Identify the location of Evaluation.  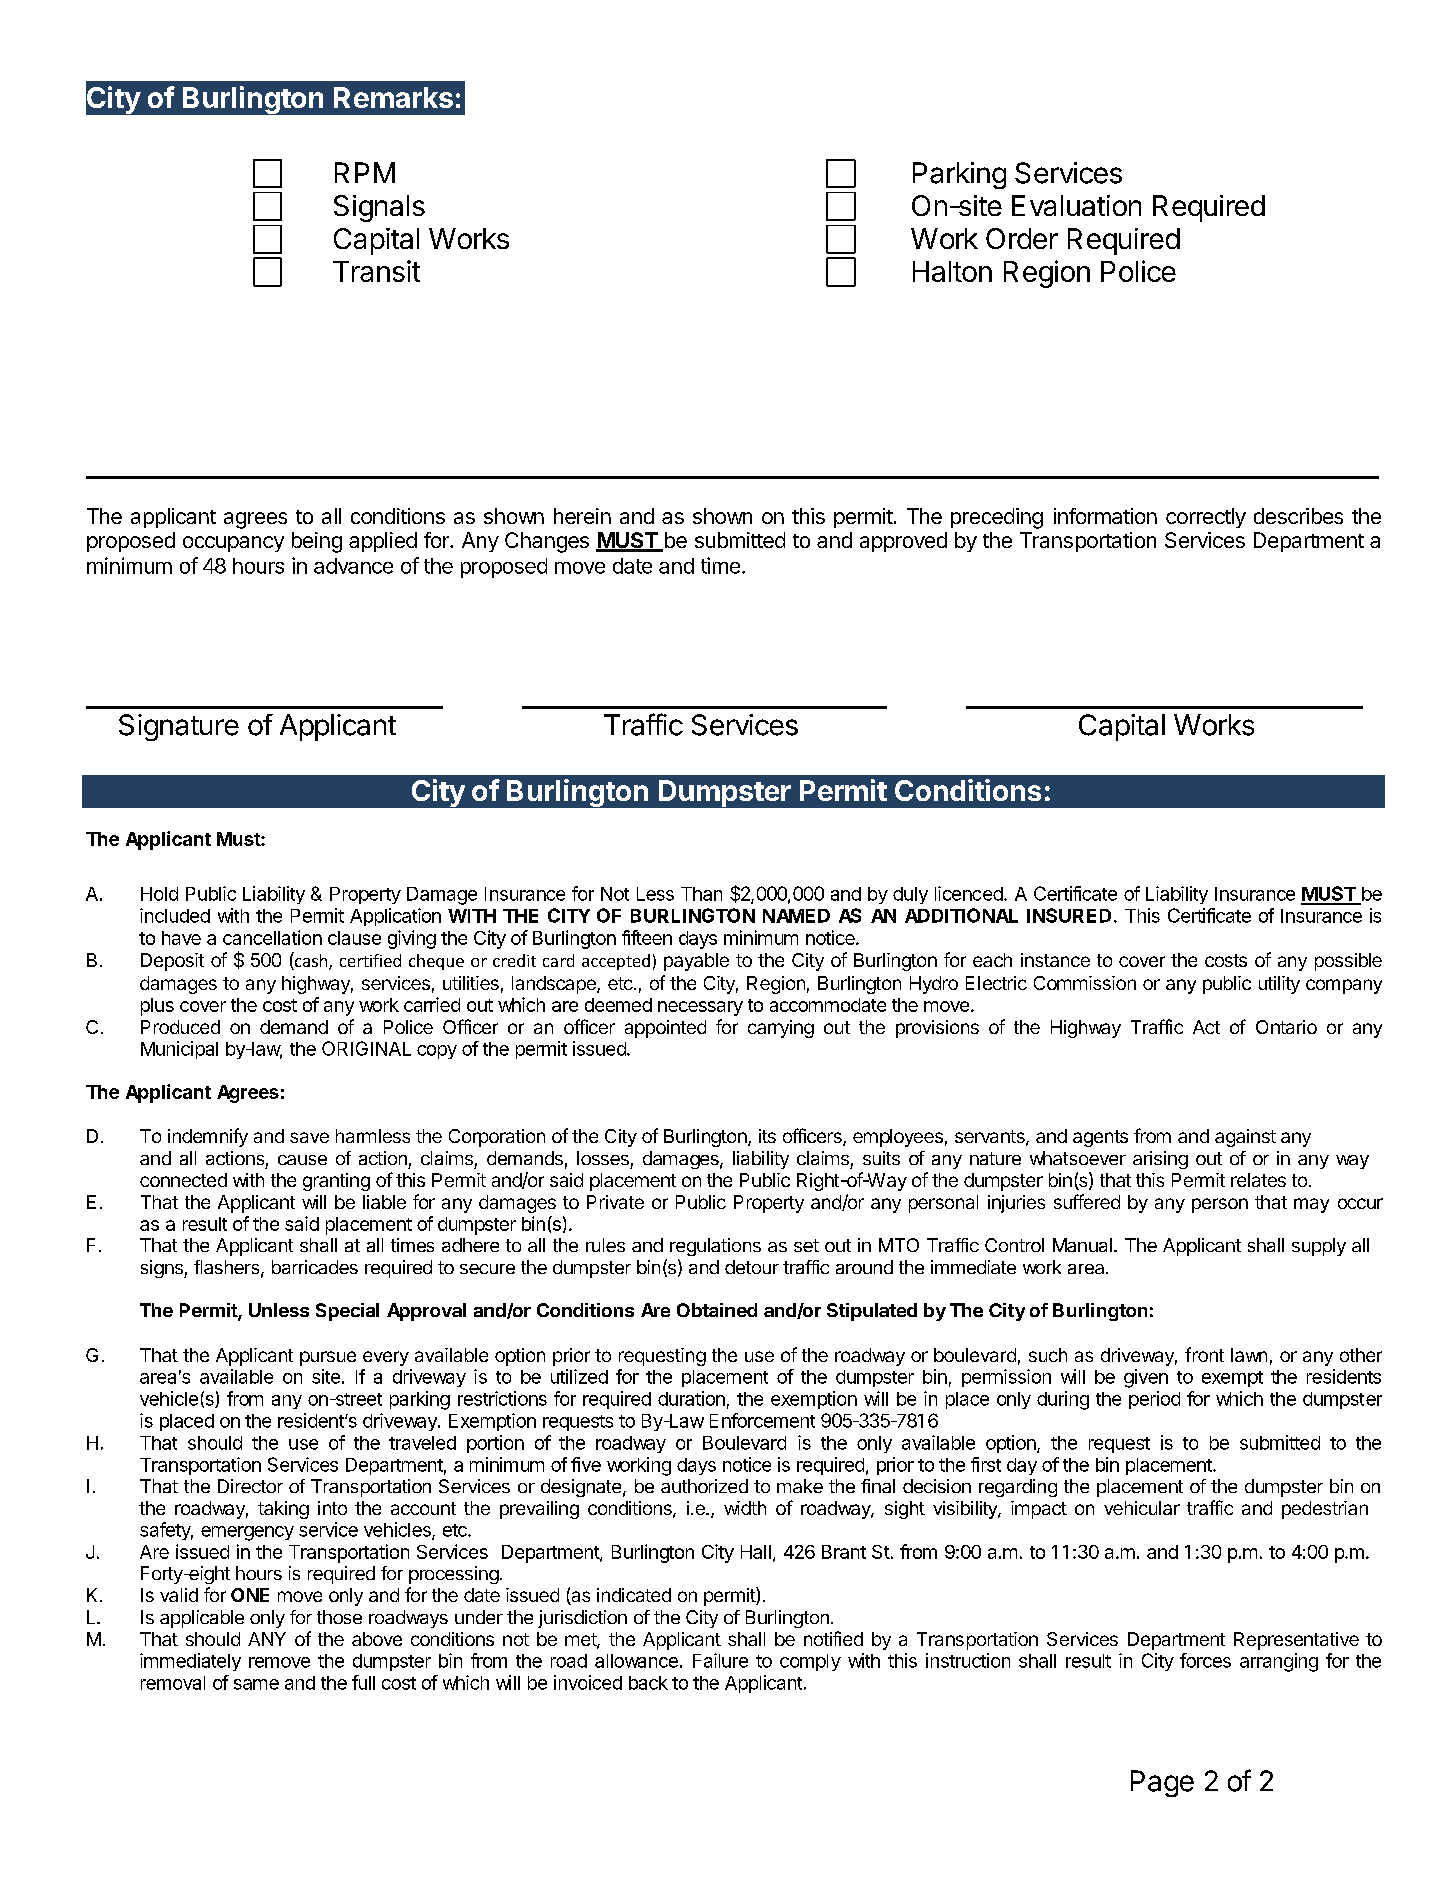
(1076, 205).
